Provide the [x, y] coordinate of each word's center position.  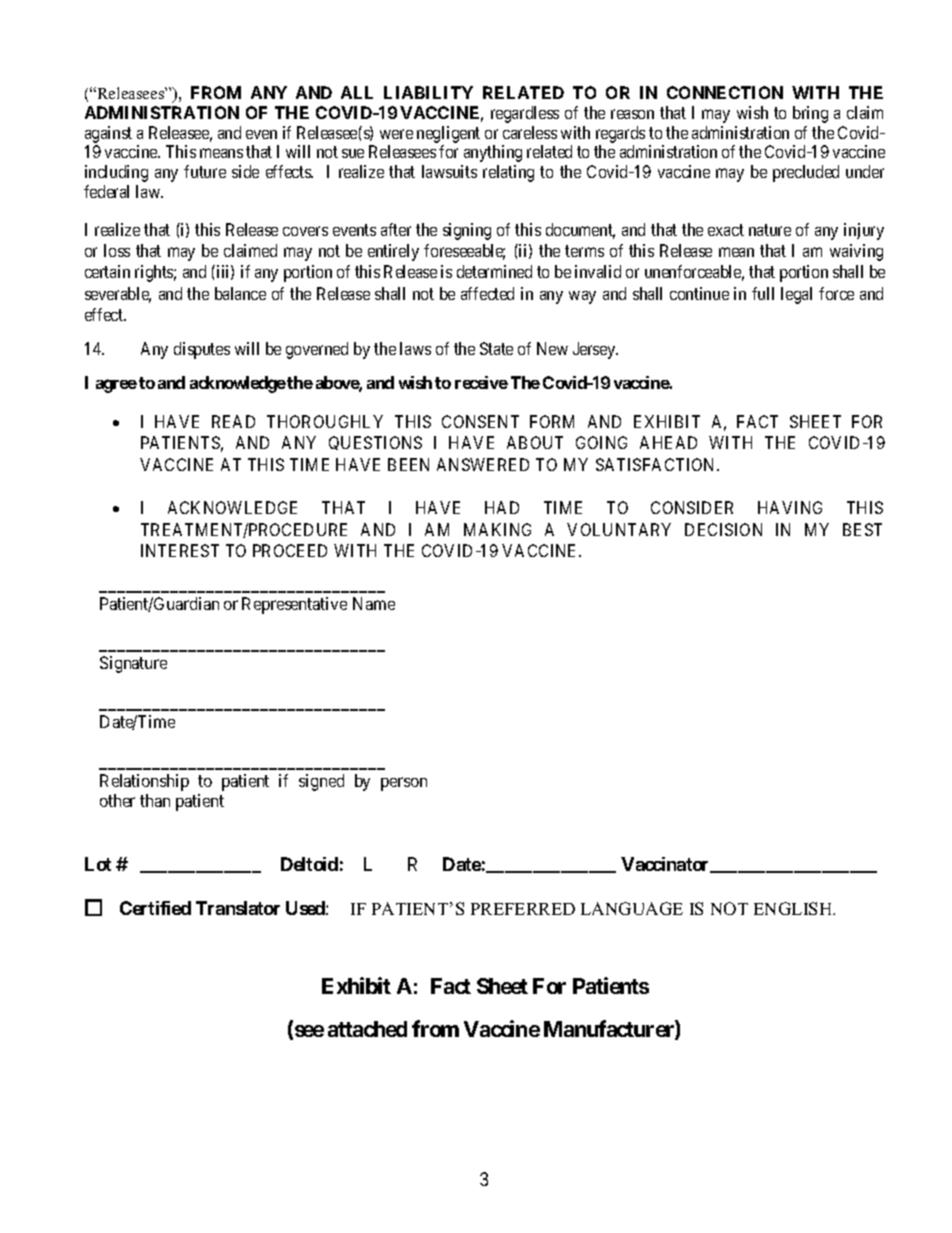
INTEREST [180, 550]
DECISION [723, 529]
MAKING [497, 529]
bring [810, 114]
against [108, 134]
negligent [448, 134]
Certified [155, 908]
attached [367, 1029]
